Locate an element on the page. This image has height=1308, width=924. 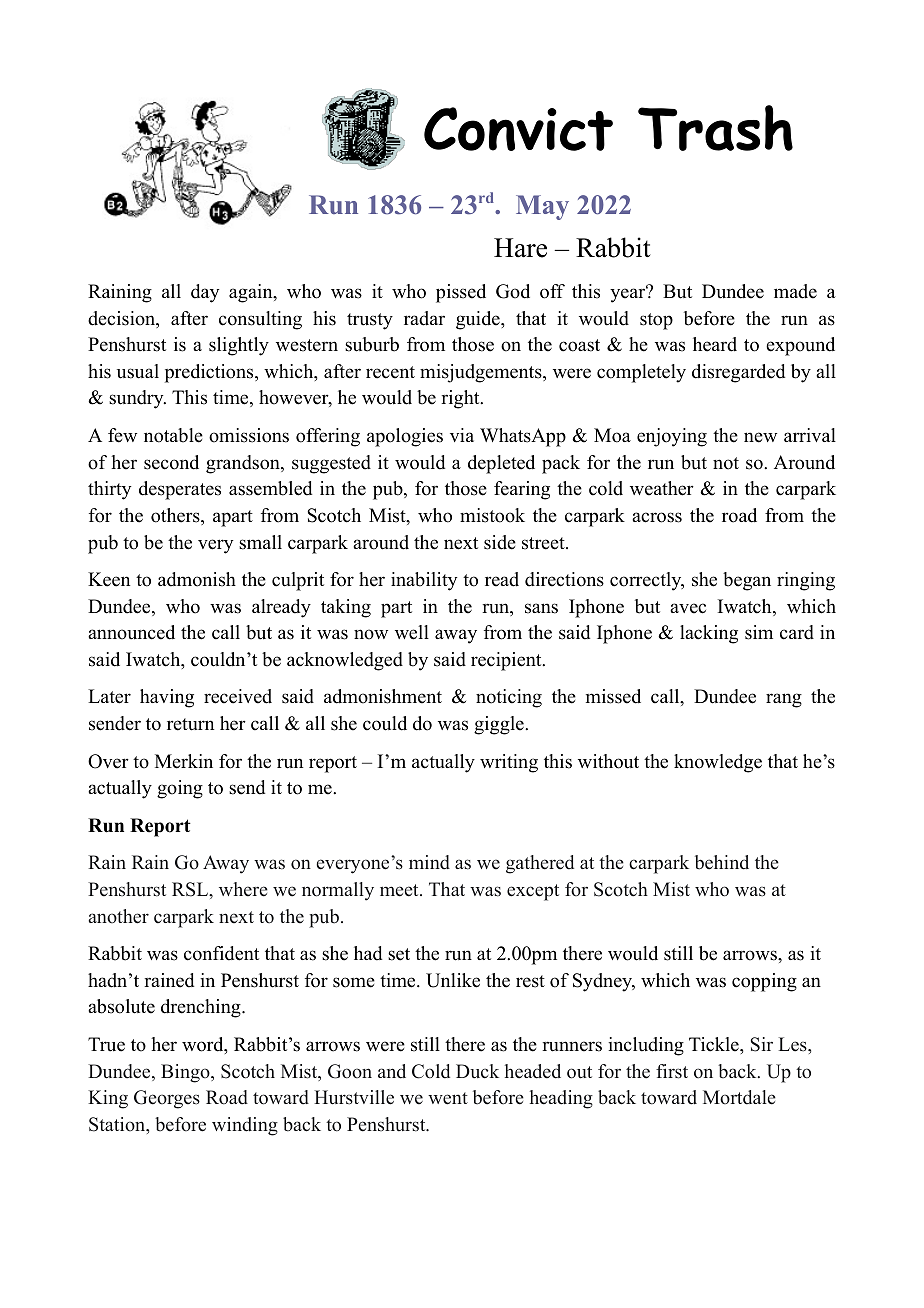
day is located at coordinates (205, 293).
